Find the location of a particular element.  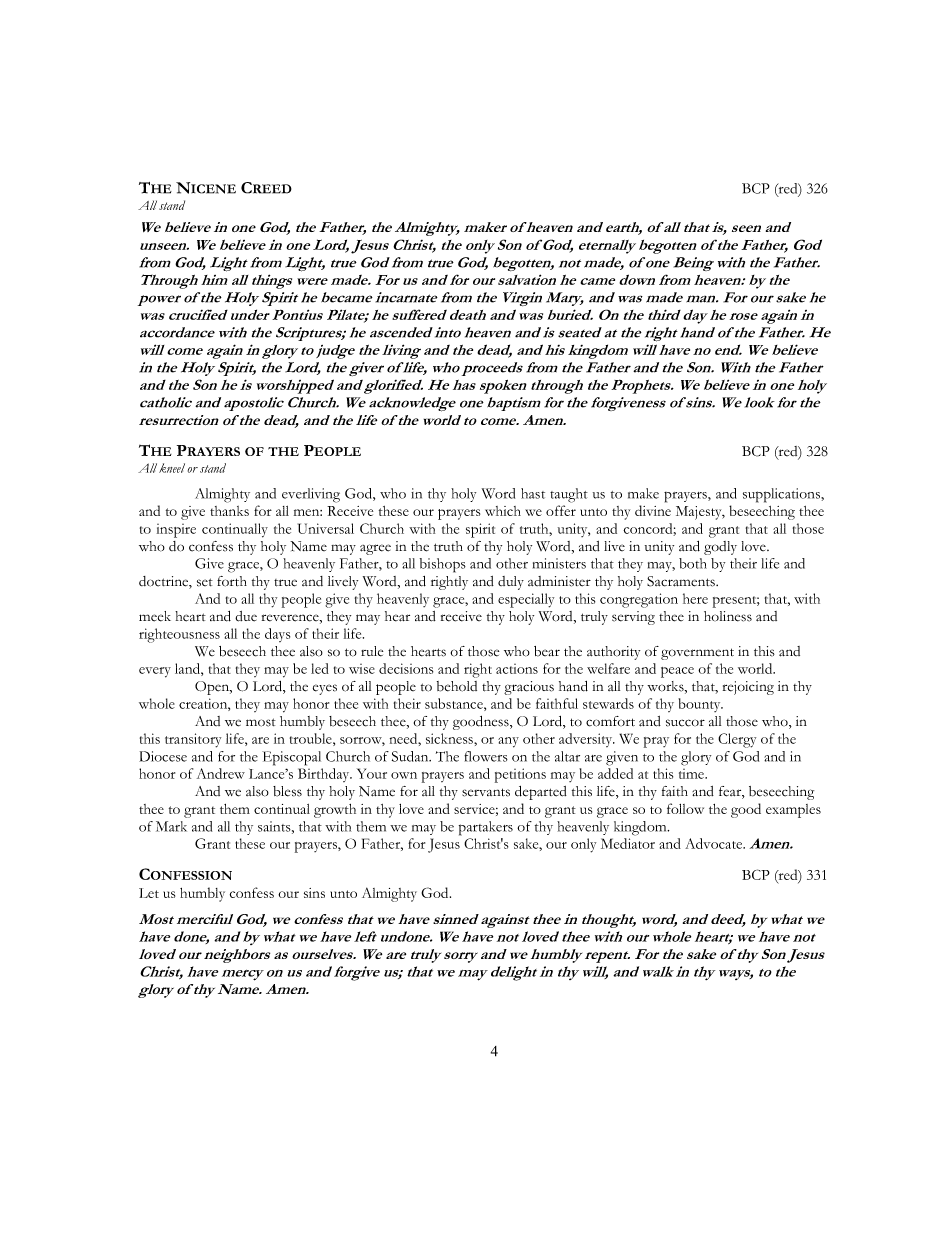

kneel is located at coordinates (172, 468).
